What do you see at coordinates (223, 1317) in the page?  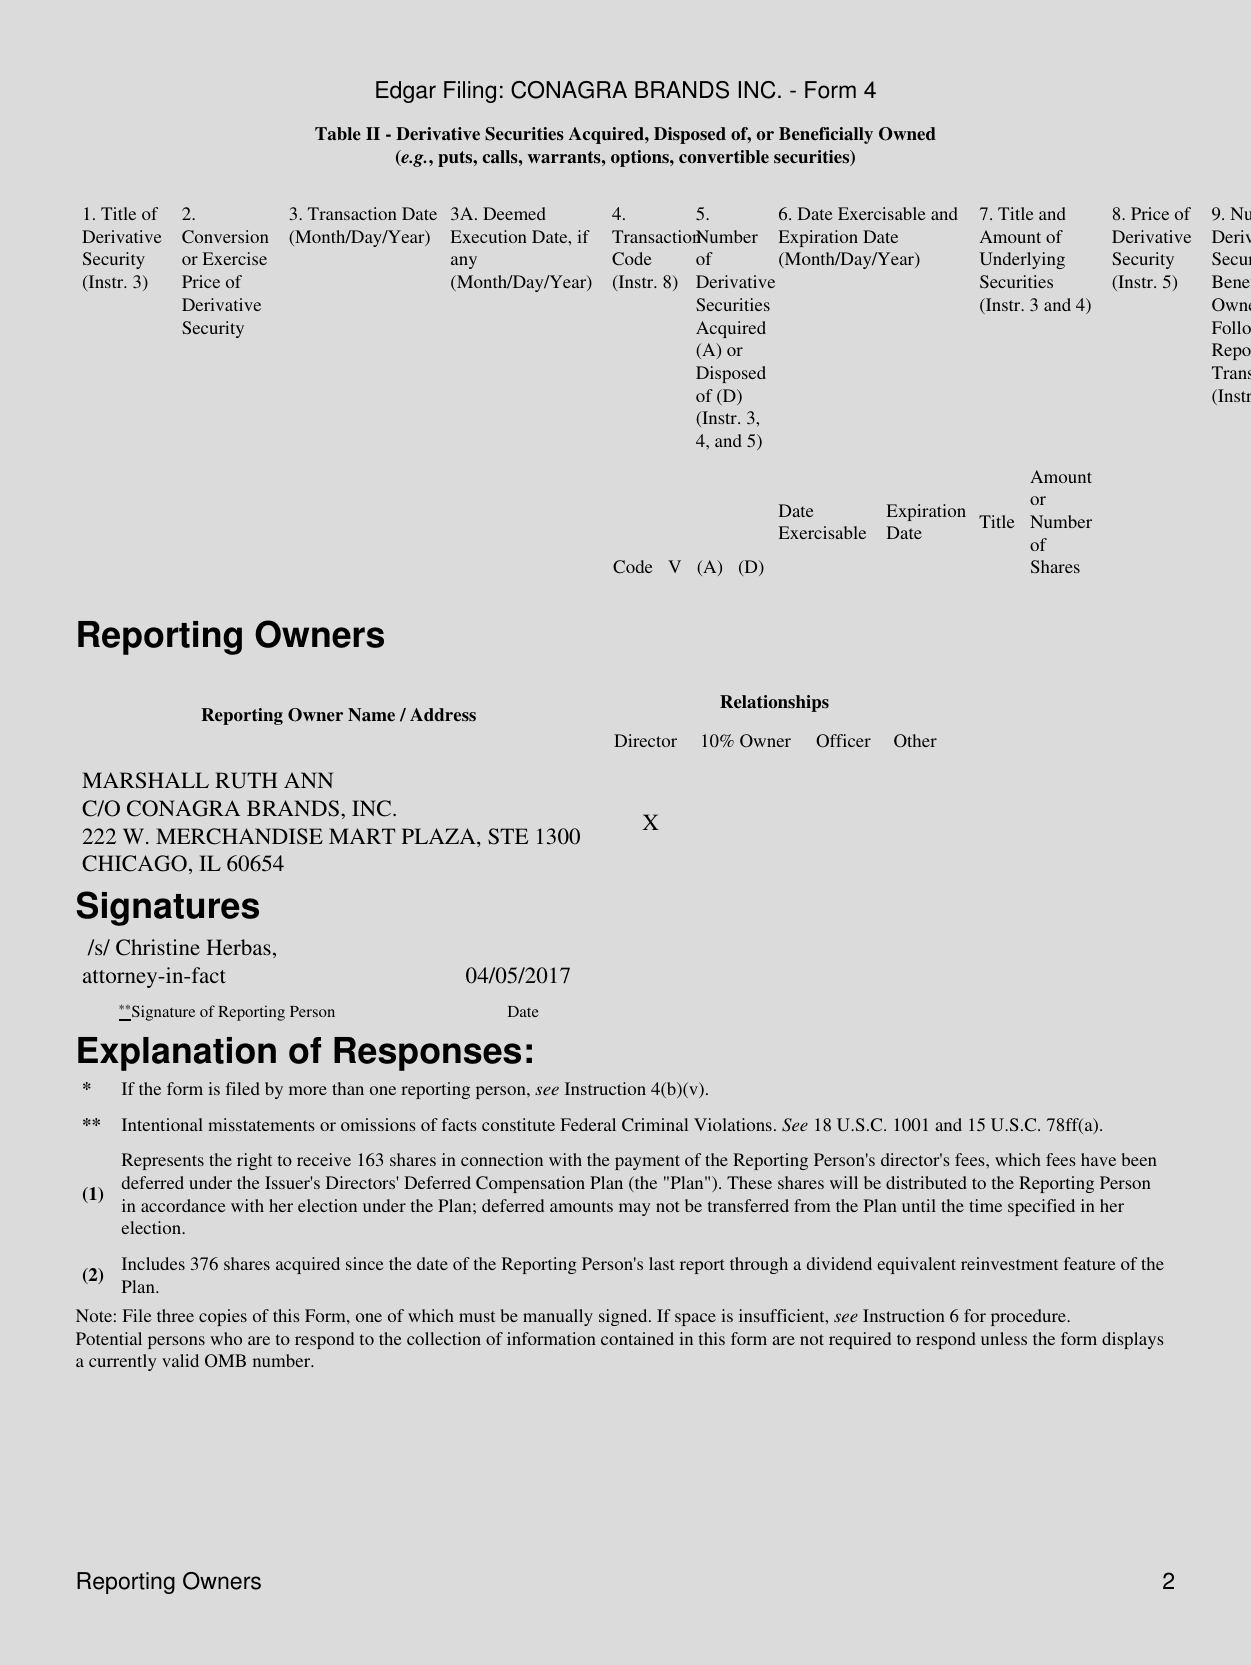 I see `copies` at bounding box center [223, 1317].
